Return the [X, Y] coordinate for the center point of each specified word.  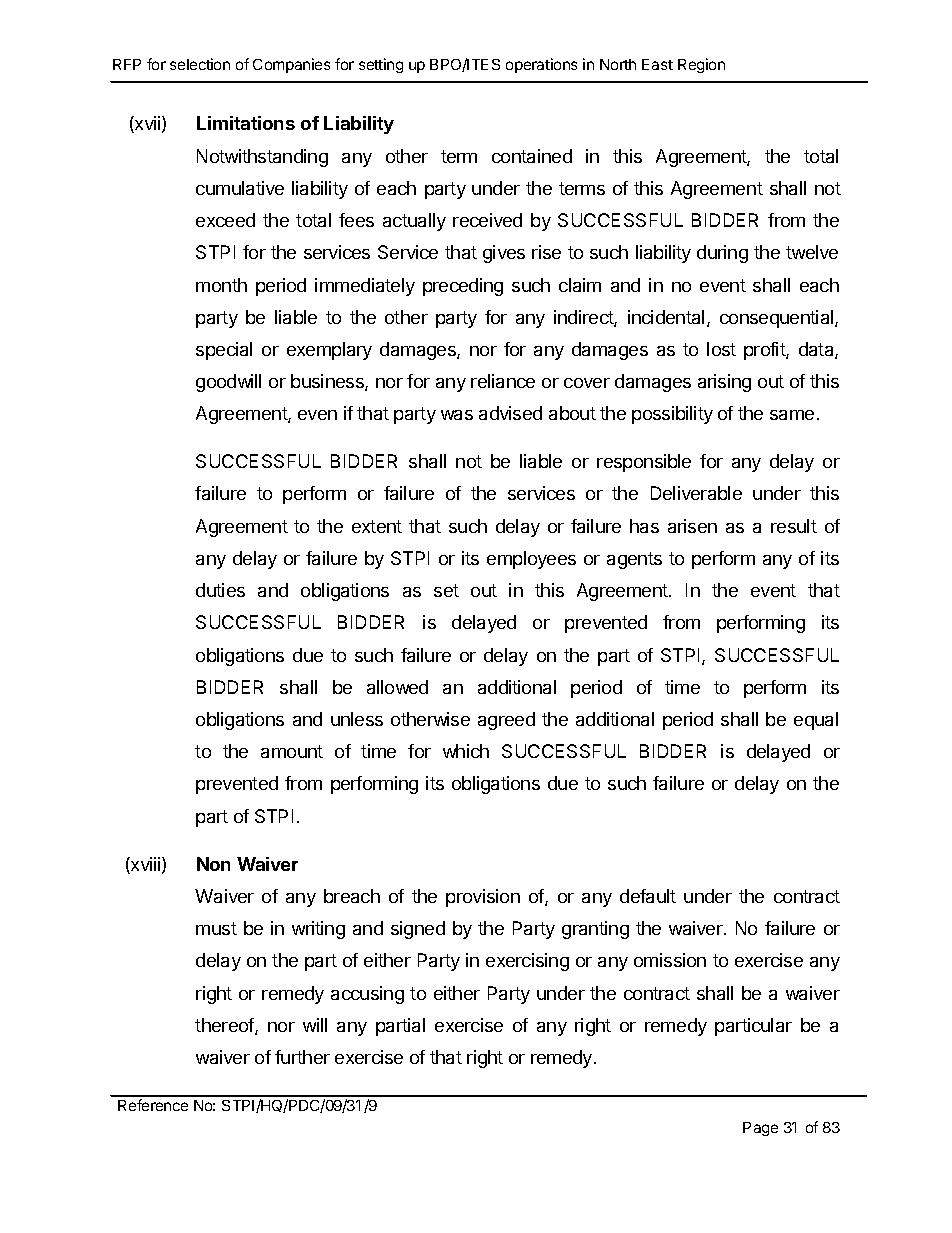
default [648, 896]
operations [541, 65]
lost [721, 349]
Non [213, 864]
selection [200, 64]
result [794, 526]
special [224, 351]
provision [483, 898]
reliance [503, 381]
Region [701, 65]
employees [531, 560]
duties [220, 590]
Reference [153, 1105]
